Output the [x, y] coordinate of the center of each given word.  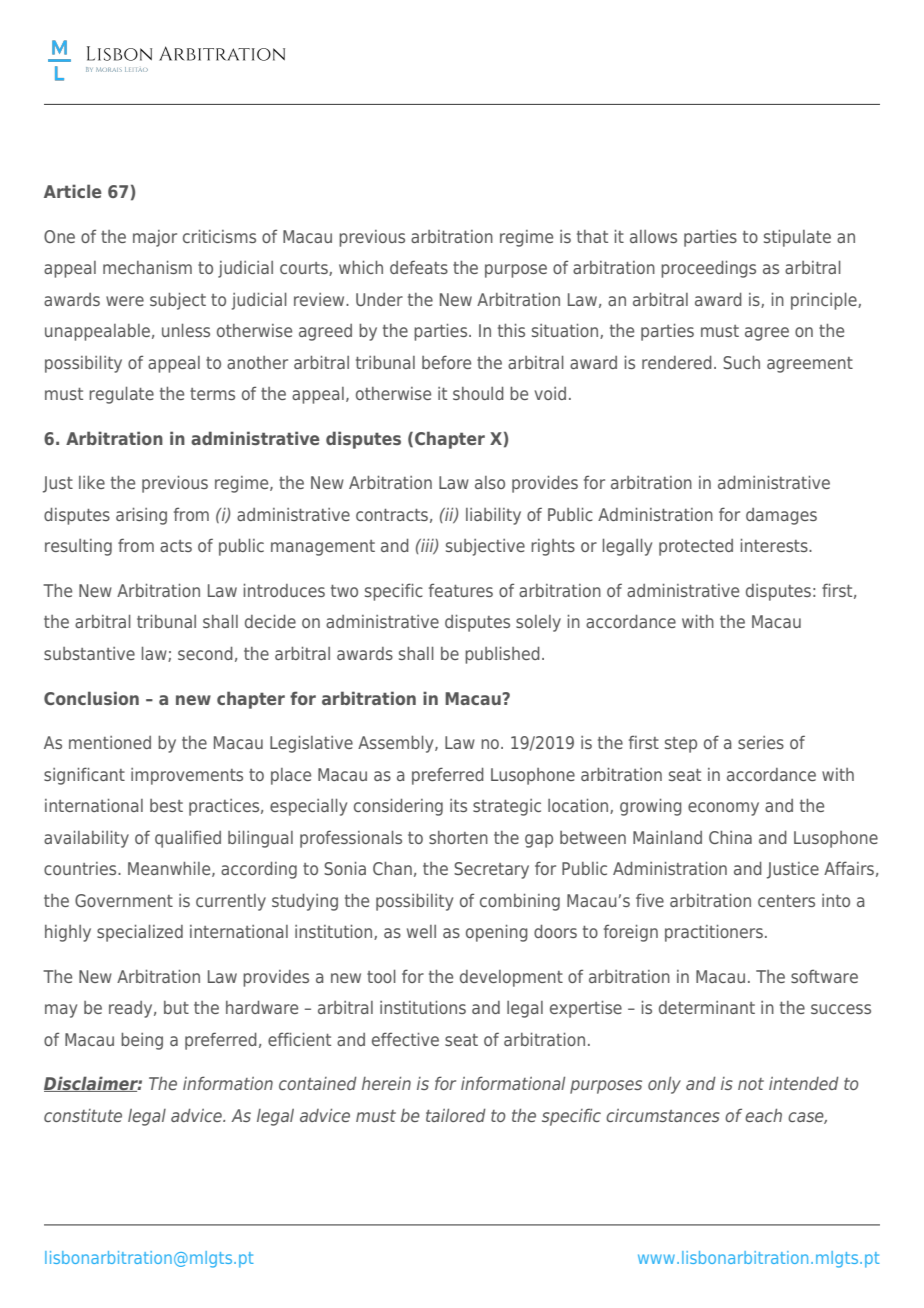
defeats [419, 267]
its [458, 805]
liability [493, 516]
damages [781, 516]
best [166, 805]
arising [141, 516]
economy [723, 809]
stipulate [797, 238]
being [142, 1041]
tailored [456, 1115]
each [763, 1115]
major [155, 238]
